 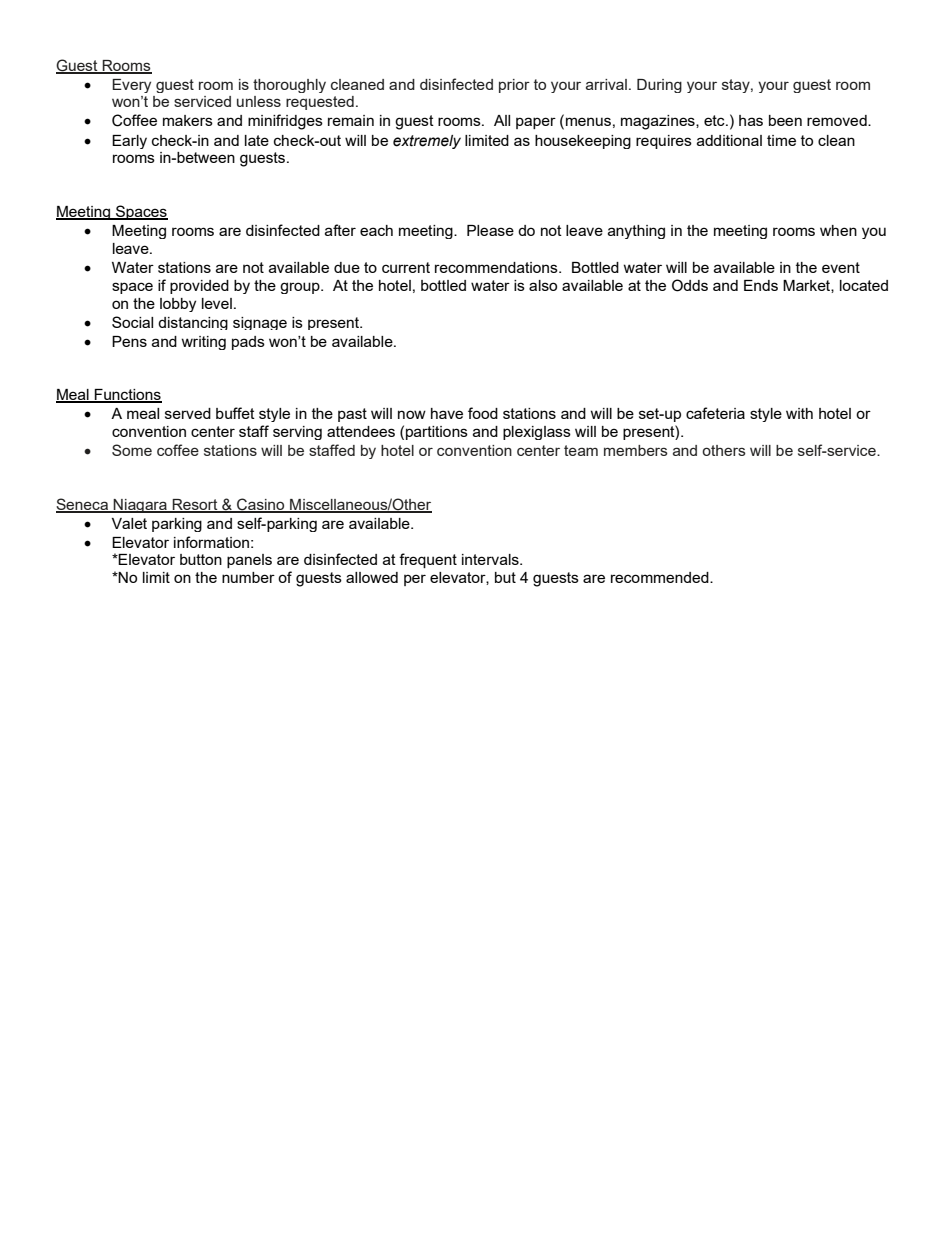 What do you see at coordinates (785, 120) in the screenshot?
I see `been` at bounding box center [785, 120].
